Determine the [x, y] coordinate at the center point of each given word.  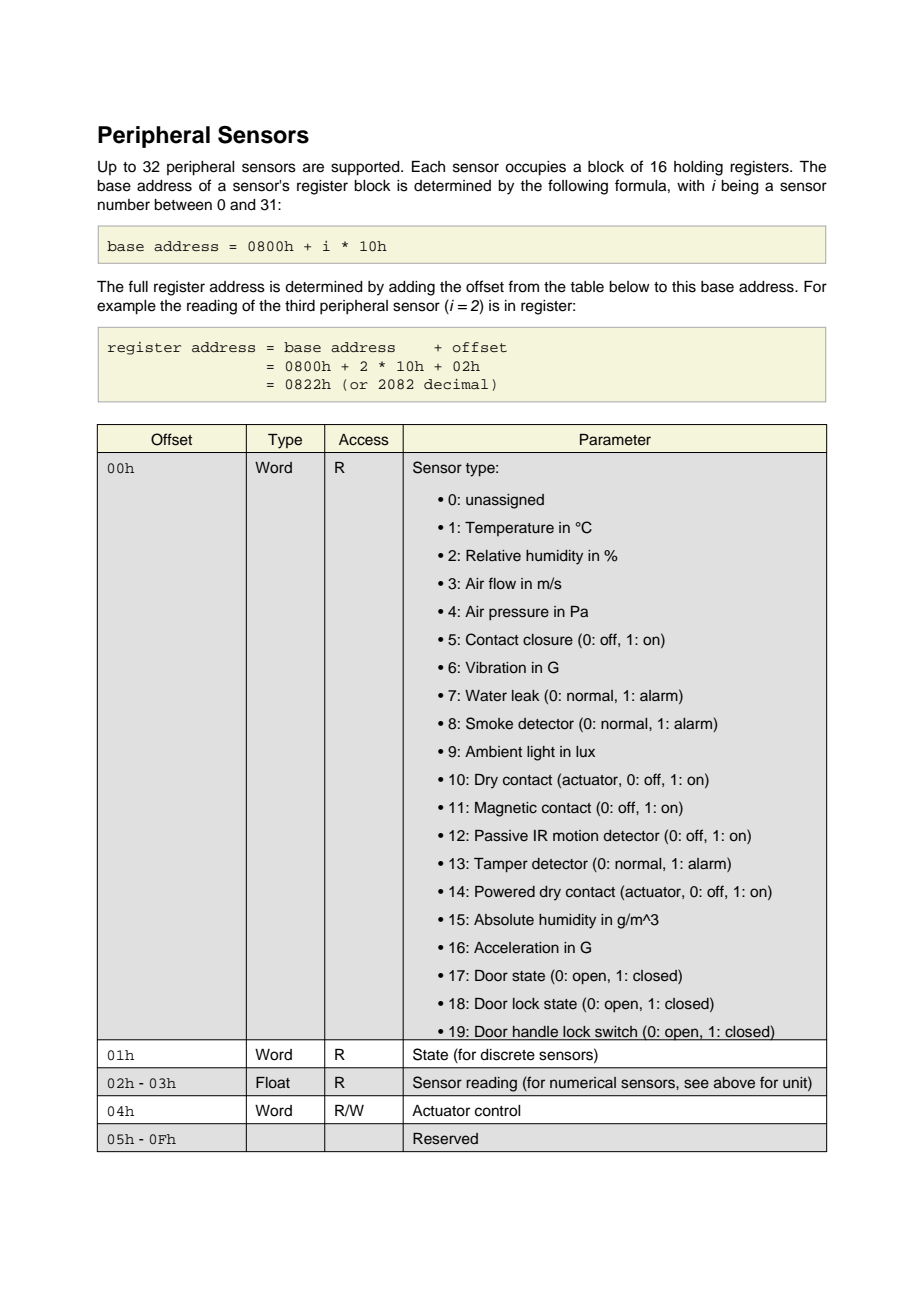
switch [616, 1031]
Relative [493, 556]
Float [273, 1082]
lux [585, 751]
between [183, 205]
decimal [456, 384]
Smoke [489, 723]
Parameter [615, 440]
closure [548, 640]
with [690, 185]
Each [428, 167]
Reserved [445, 1139]
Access [364, 440]
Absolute [504, 920]
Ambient [493, 751]
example [126, 307]
